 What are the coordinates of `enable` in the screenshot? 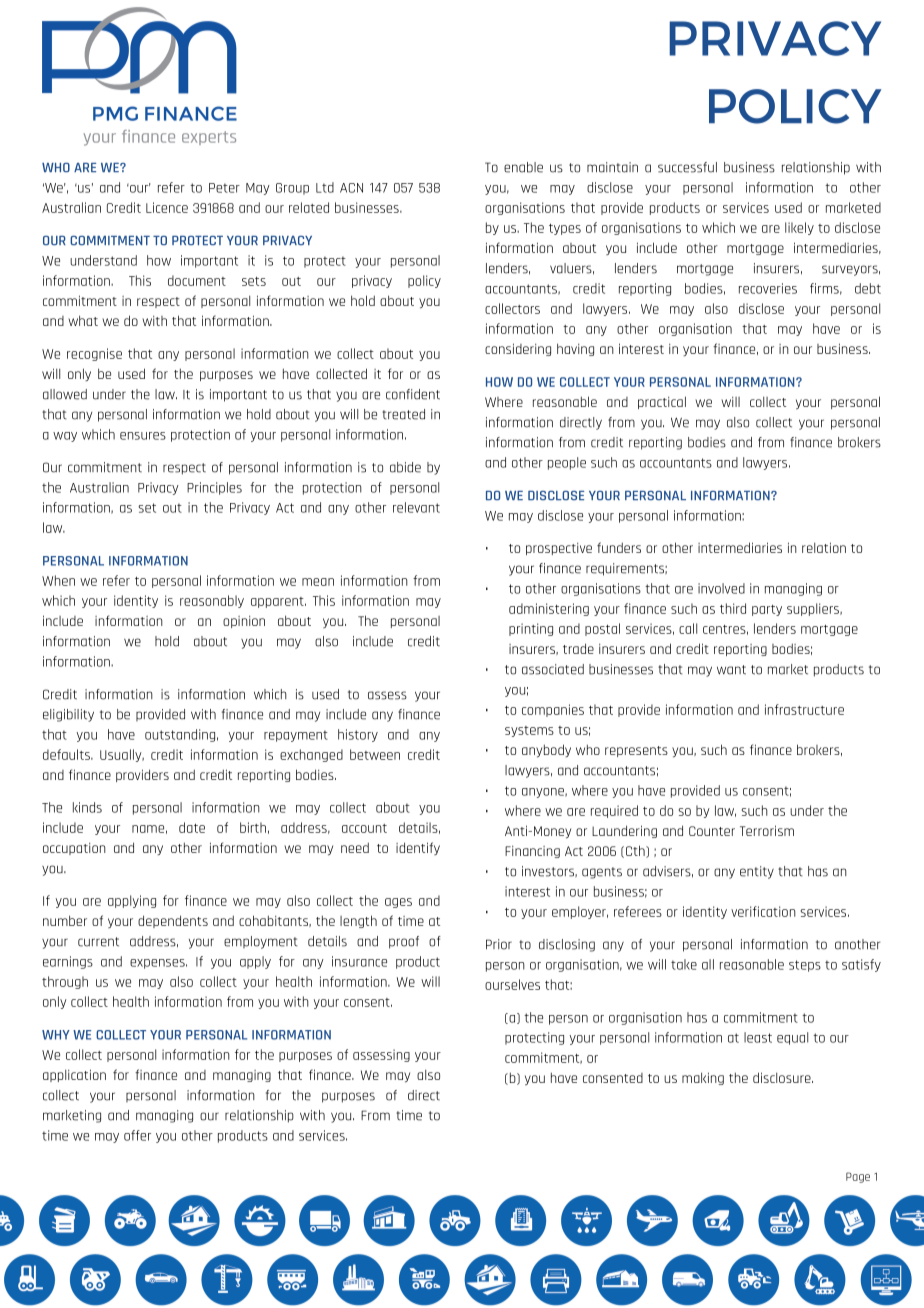 It's located at (523, 167).
